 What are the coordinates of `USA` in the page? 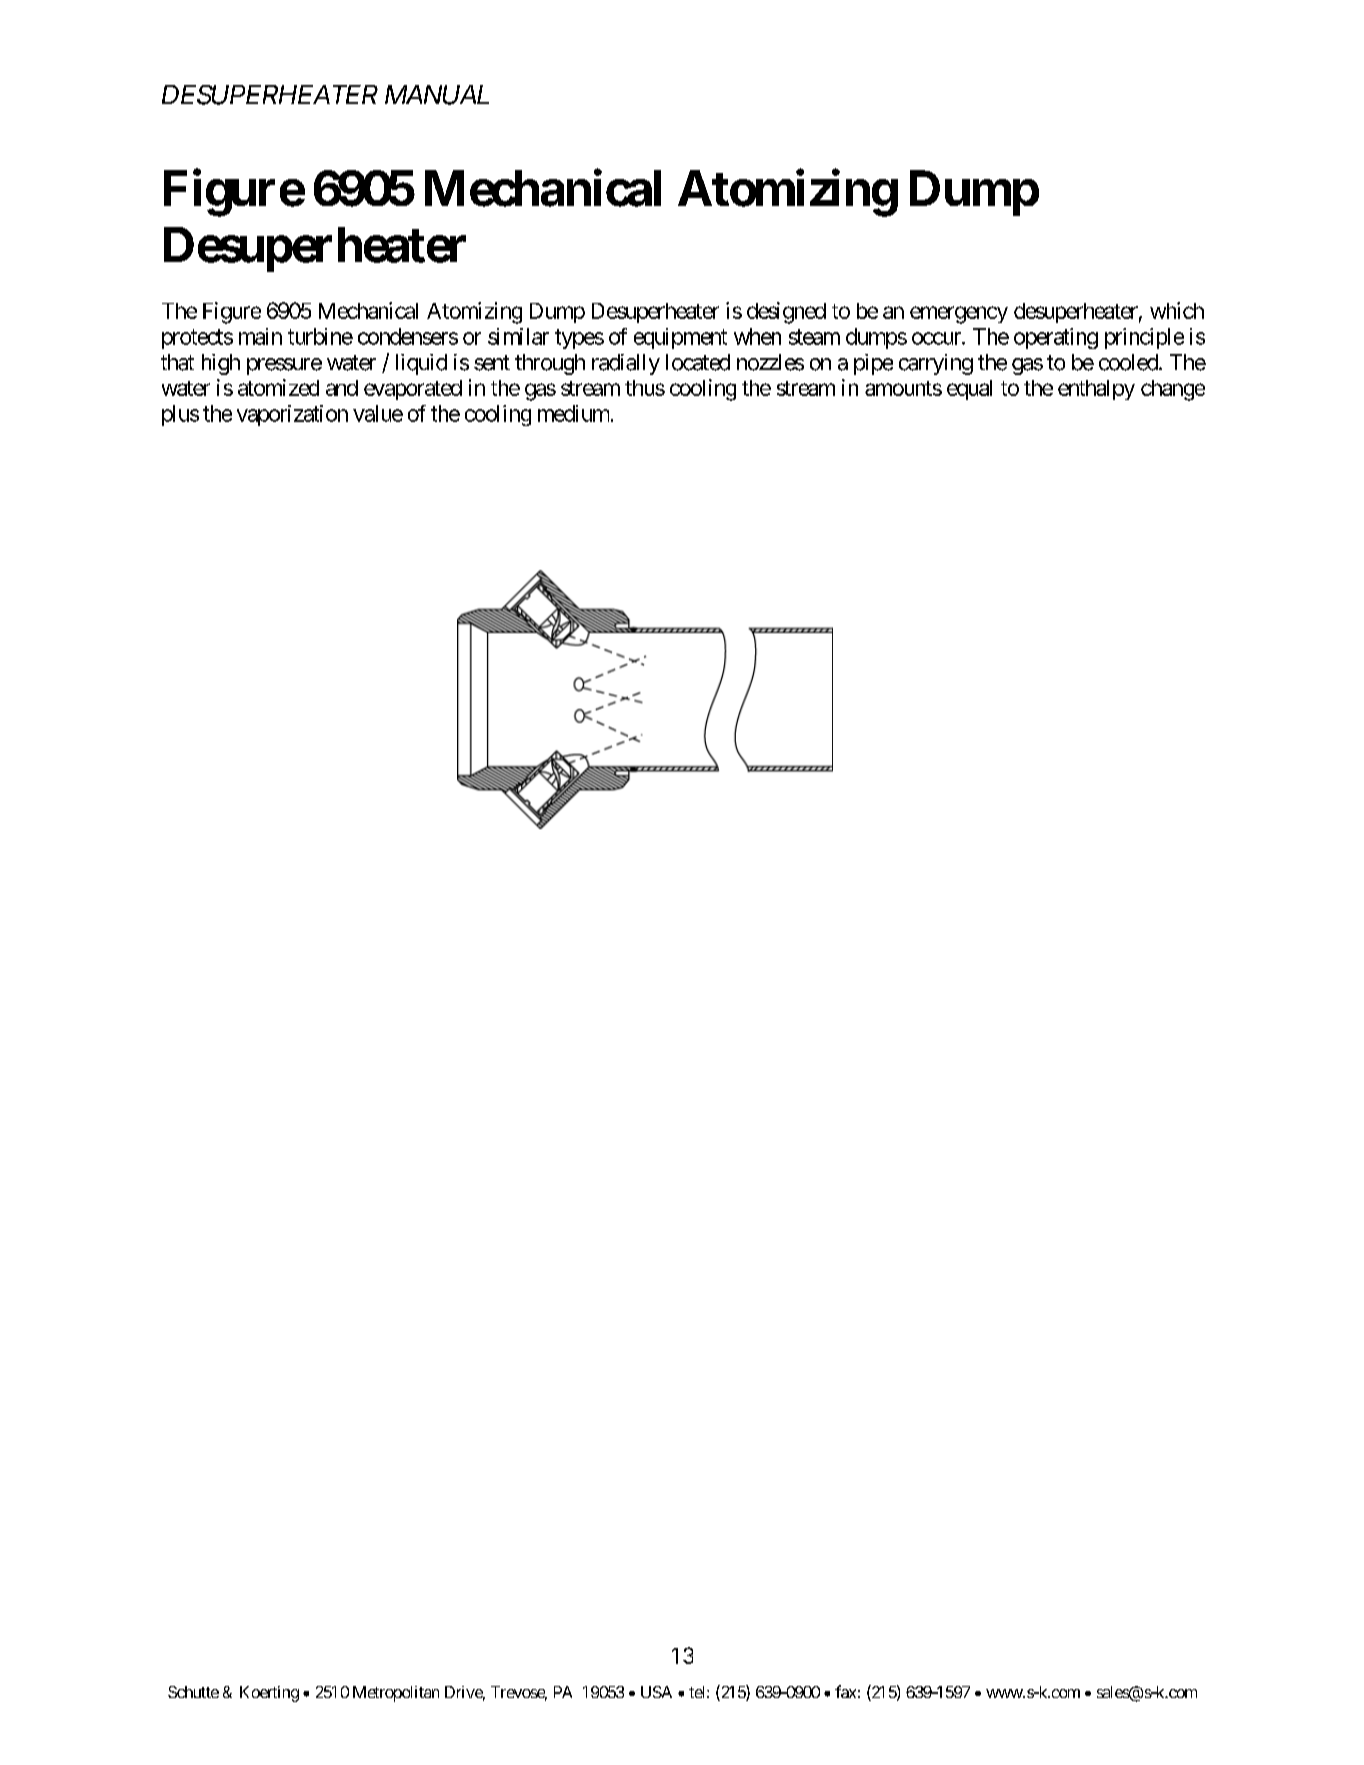 It's located at (656, 1692).
